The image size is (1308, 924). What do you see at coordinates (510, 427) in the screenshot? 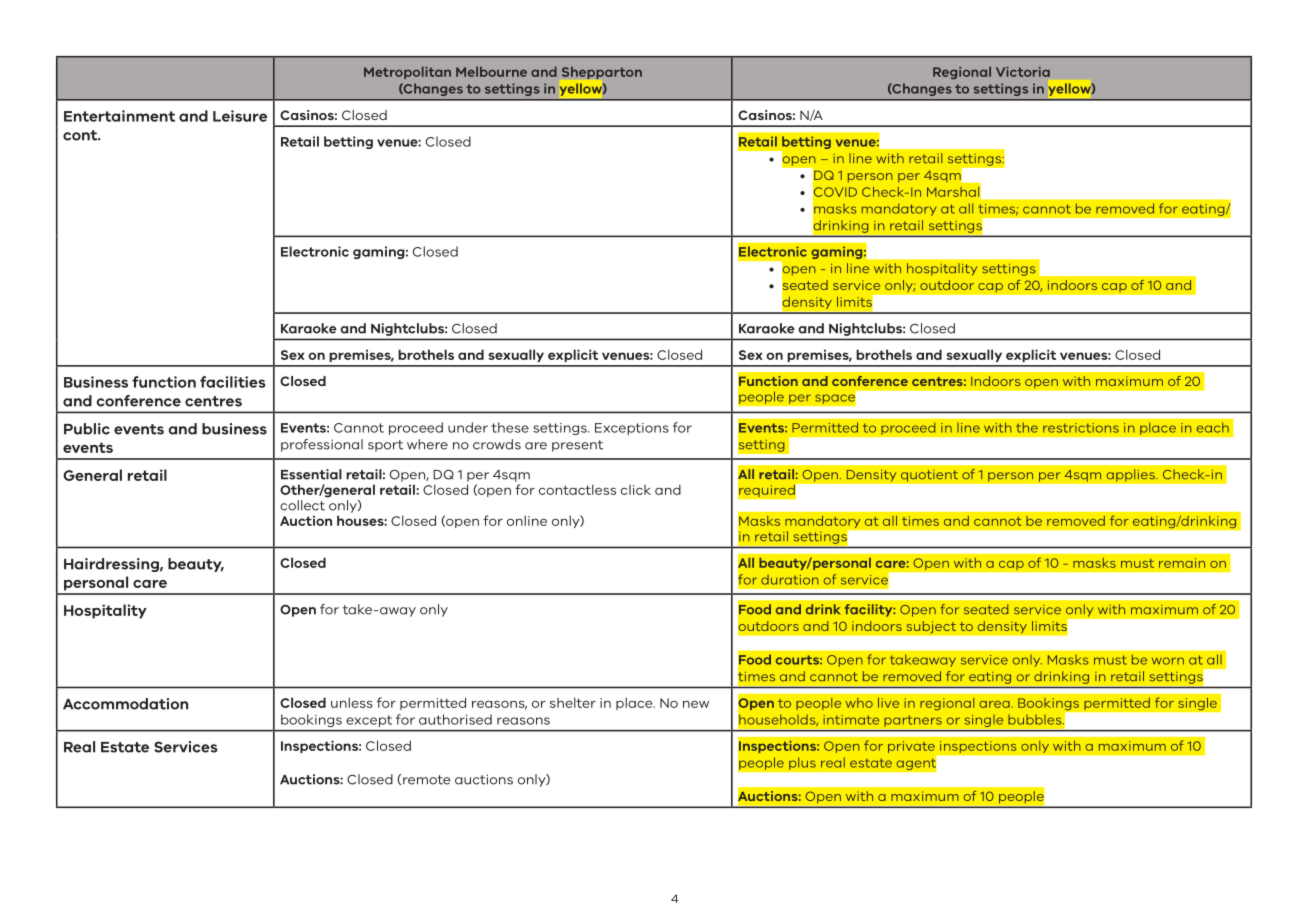
I see `these` at bounding box center [510, 427].
